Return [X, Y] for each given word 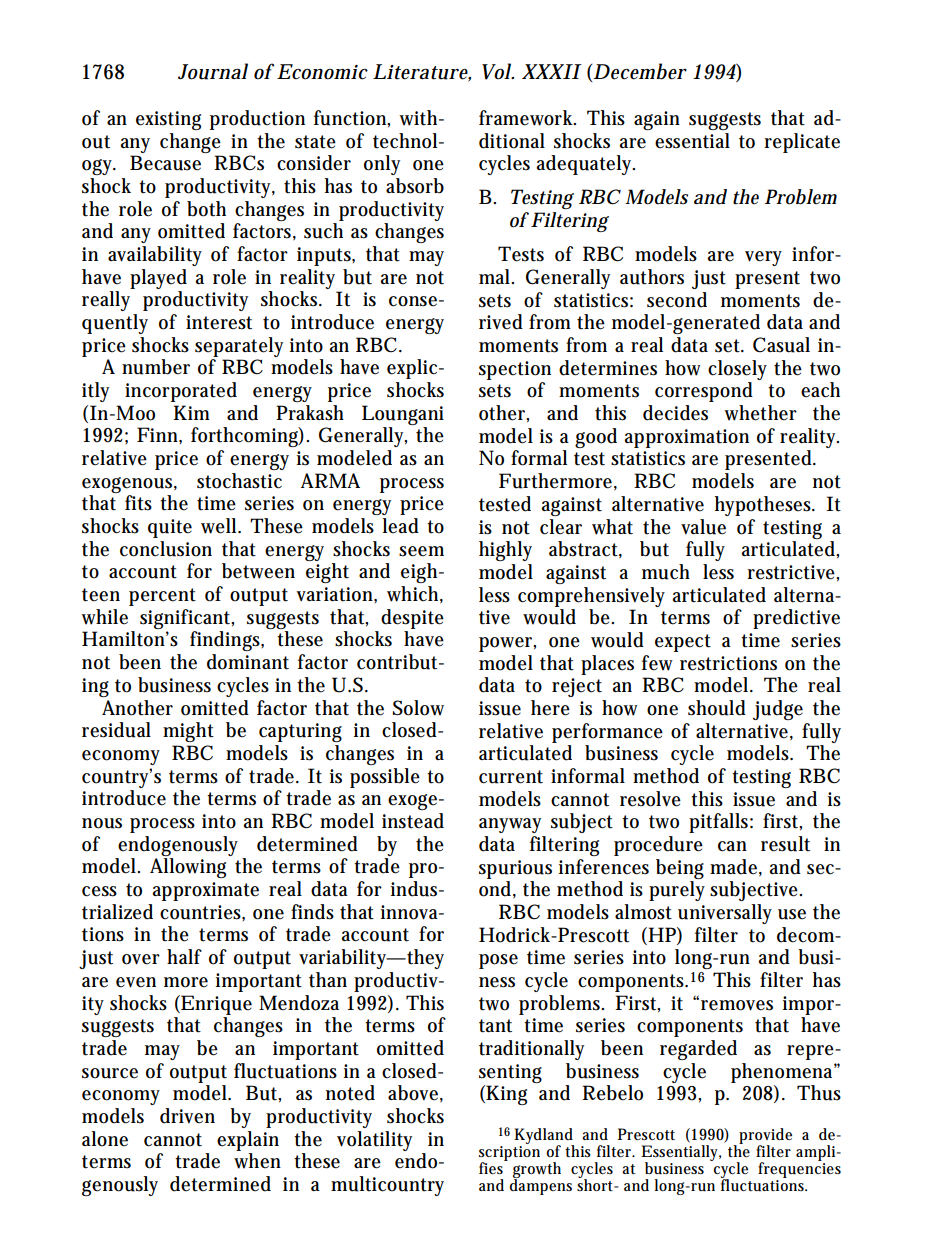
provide [765, 1137]
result [785, 844]
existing [168, 120]
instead [413, 821]
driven [187, 1116]
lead [400, 526]
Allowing [188, 868]
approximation [687, 438]
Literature [422, 73]
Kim [191, 412]
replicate [802, 143]
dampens [540, 1186]
